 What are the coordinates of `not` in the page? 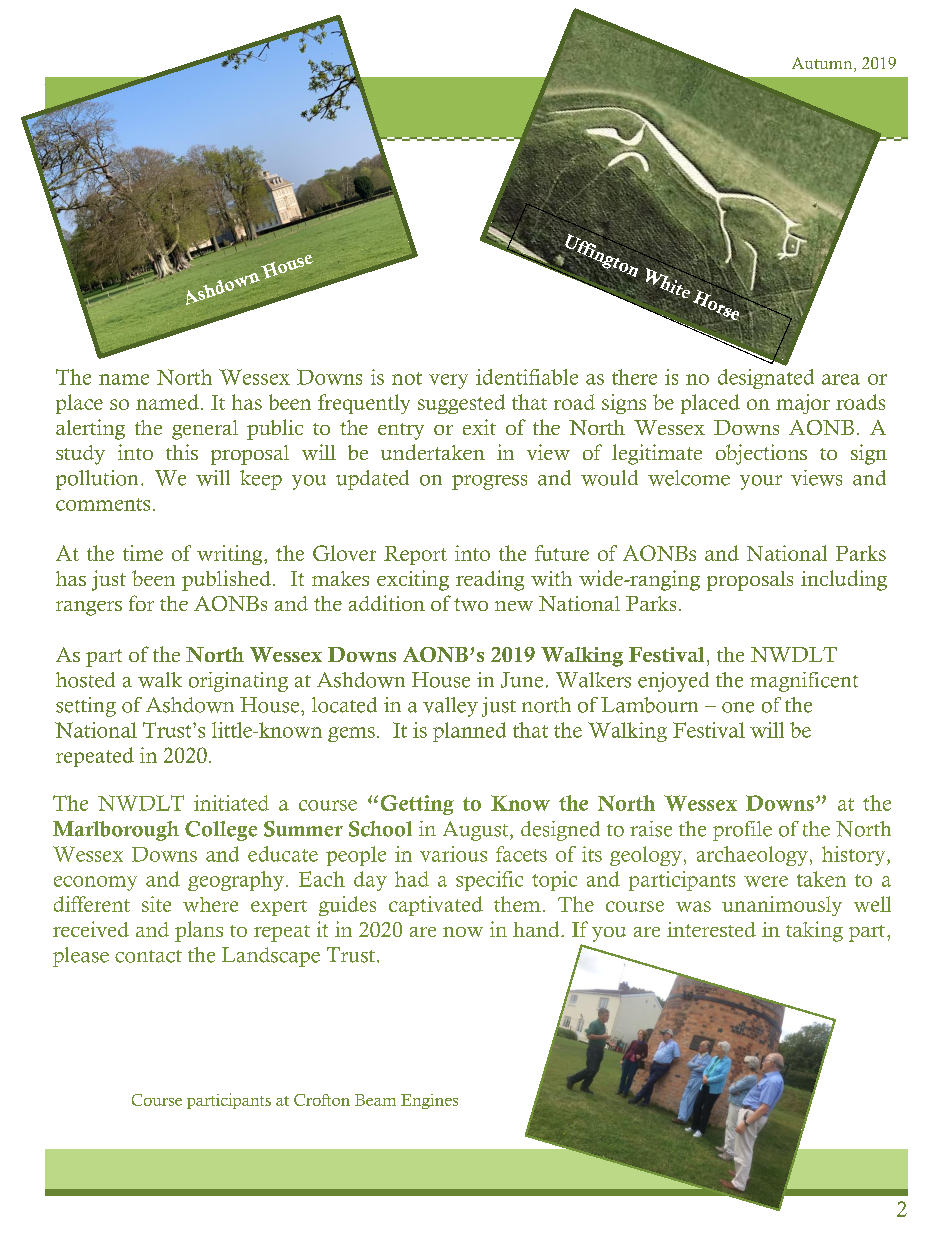 It's located at (407, 378).
